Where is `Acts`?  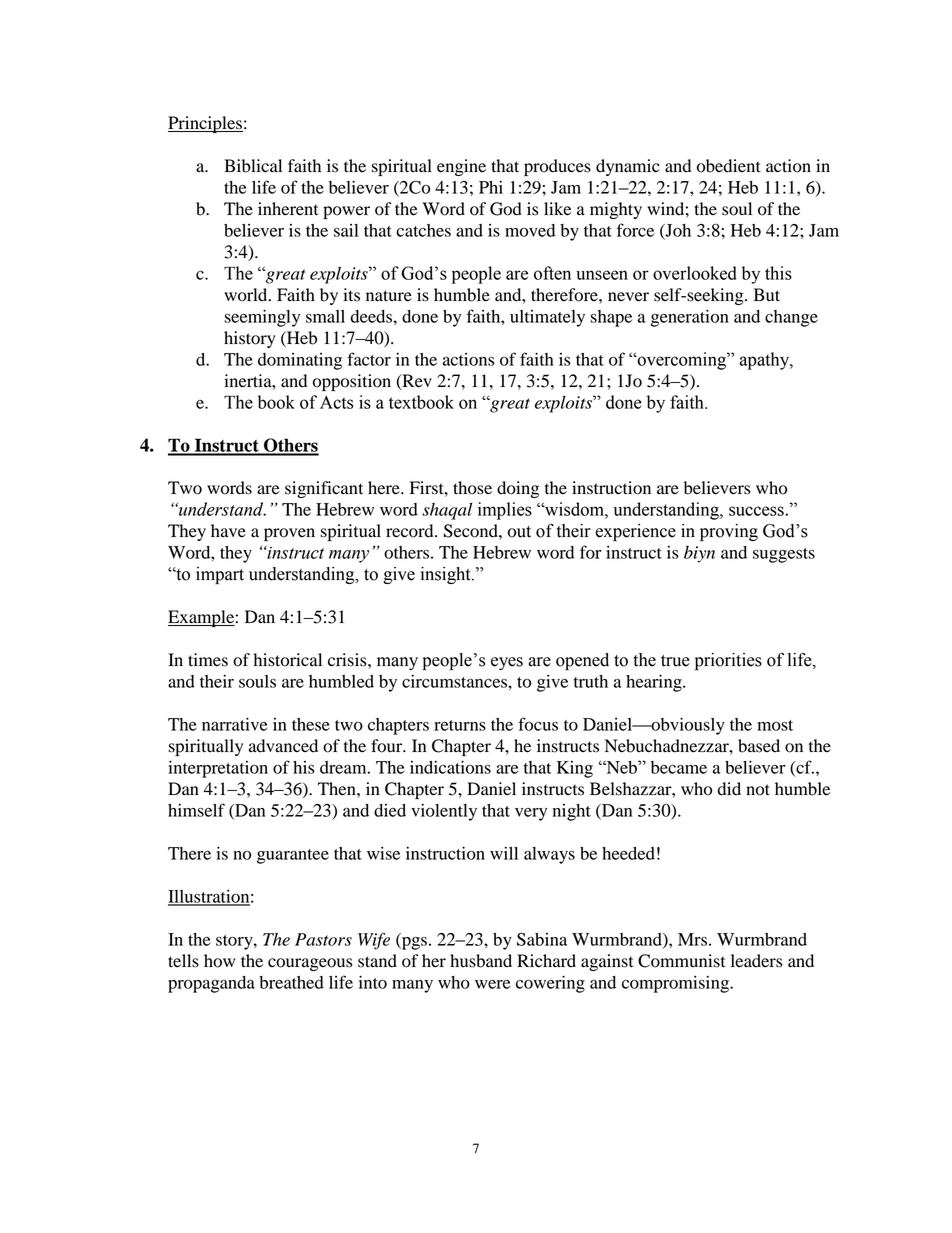 Acts is located at coordinates (336, 402).
